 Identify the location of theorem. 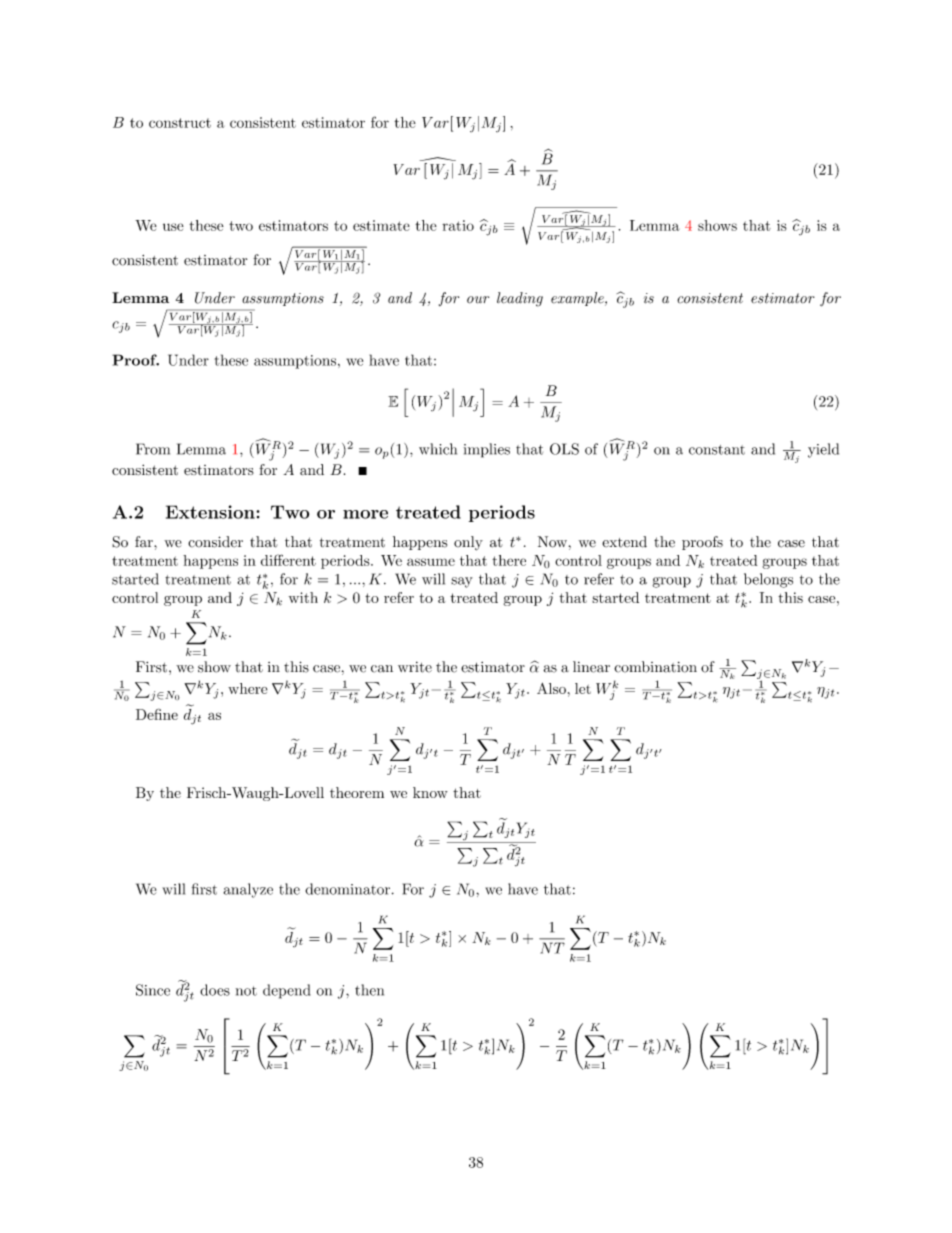
(357, 792).
